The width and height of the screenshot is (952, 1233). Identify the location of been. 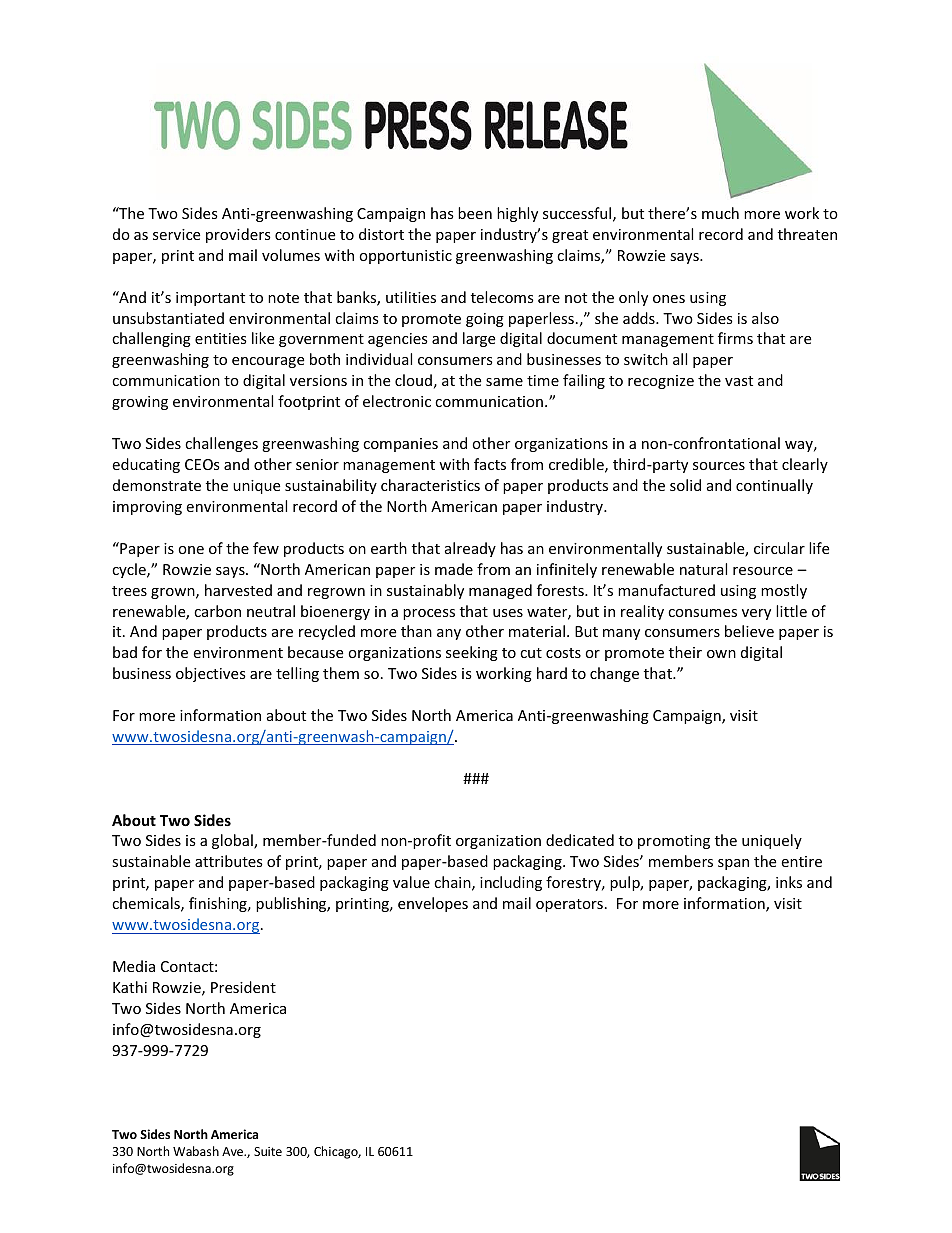
(475, 213).
